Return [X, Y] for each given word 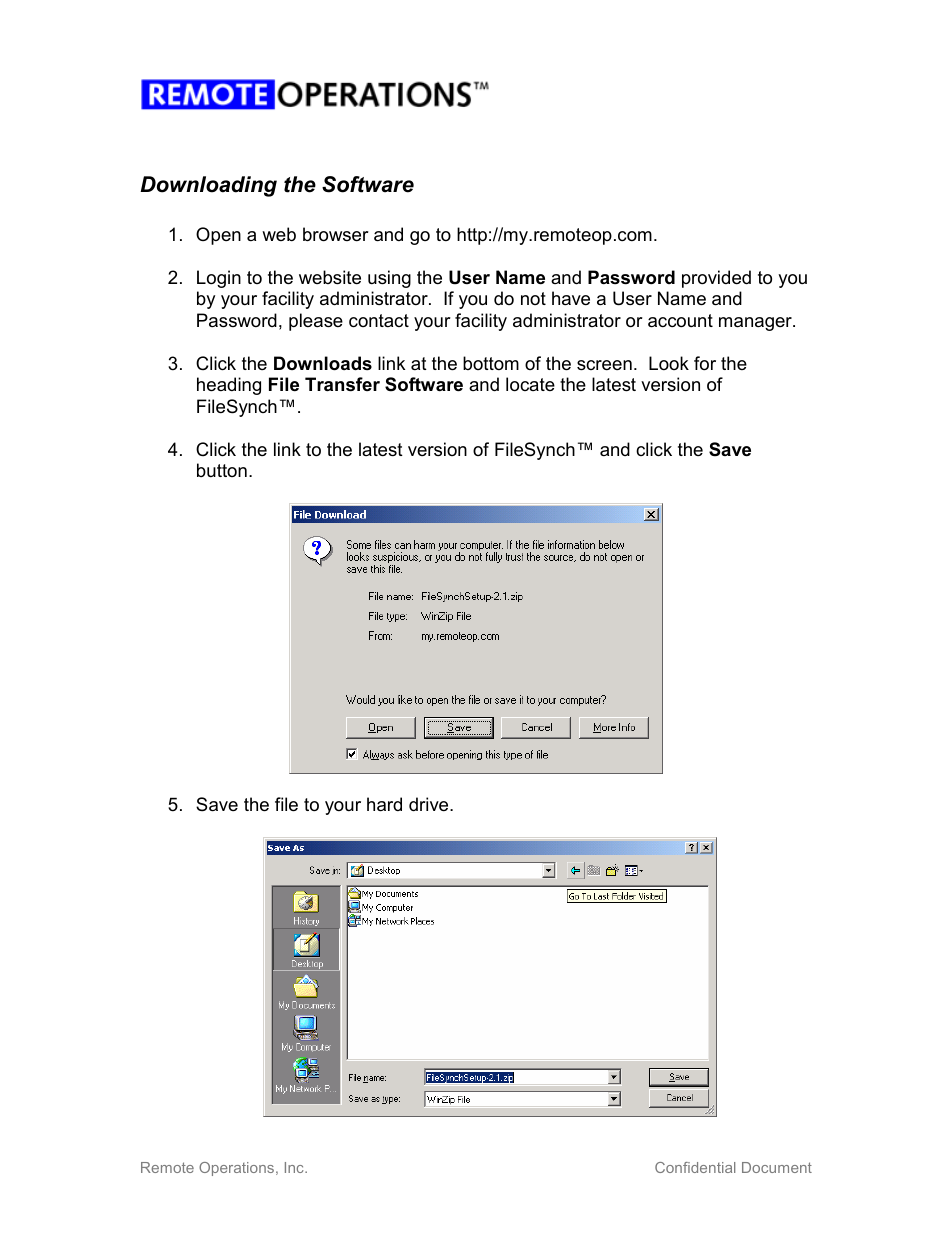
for [705, 363]
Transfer [342, 384]
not [533, 298]
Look [669, 363]
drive [430, 804]
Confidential [695, 1167]
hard [384, 804]
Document [777, 1167]
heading [229, 386]
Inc [295, 1167]
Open [218, 236]
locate [530, 384]
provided [716, 279]
